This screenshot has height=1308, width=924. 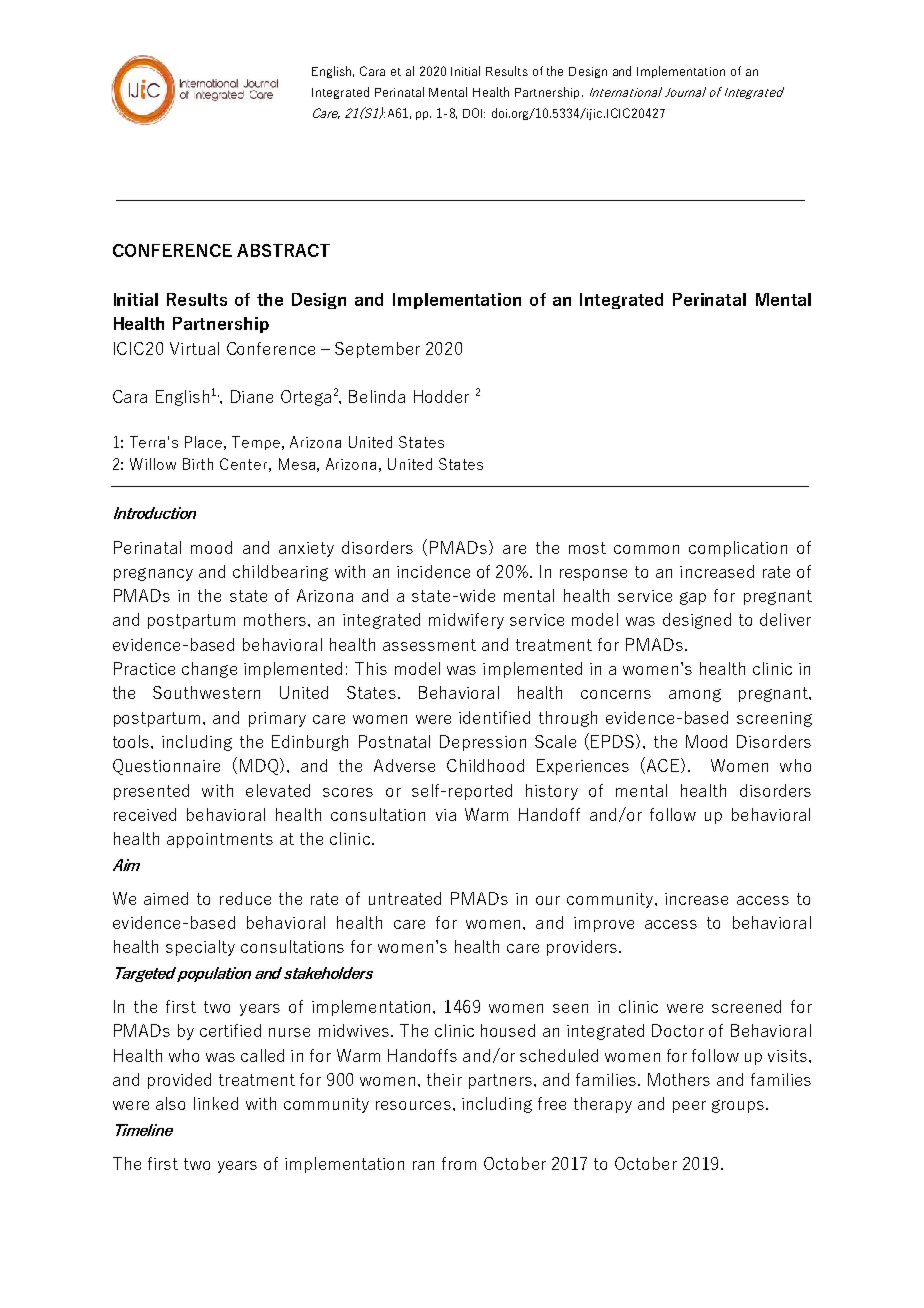 I want to click on from, so click(x=459, y=1163).
